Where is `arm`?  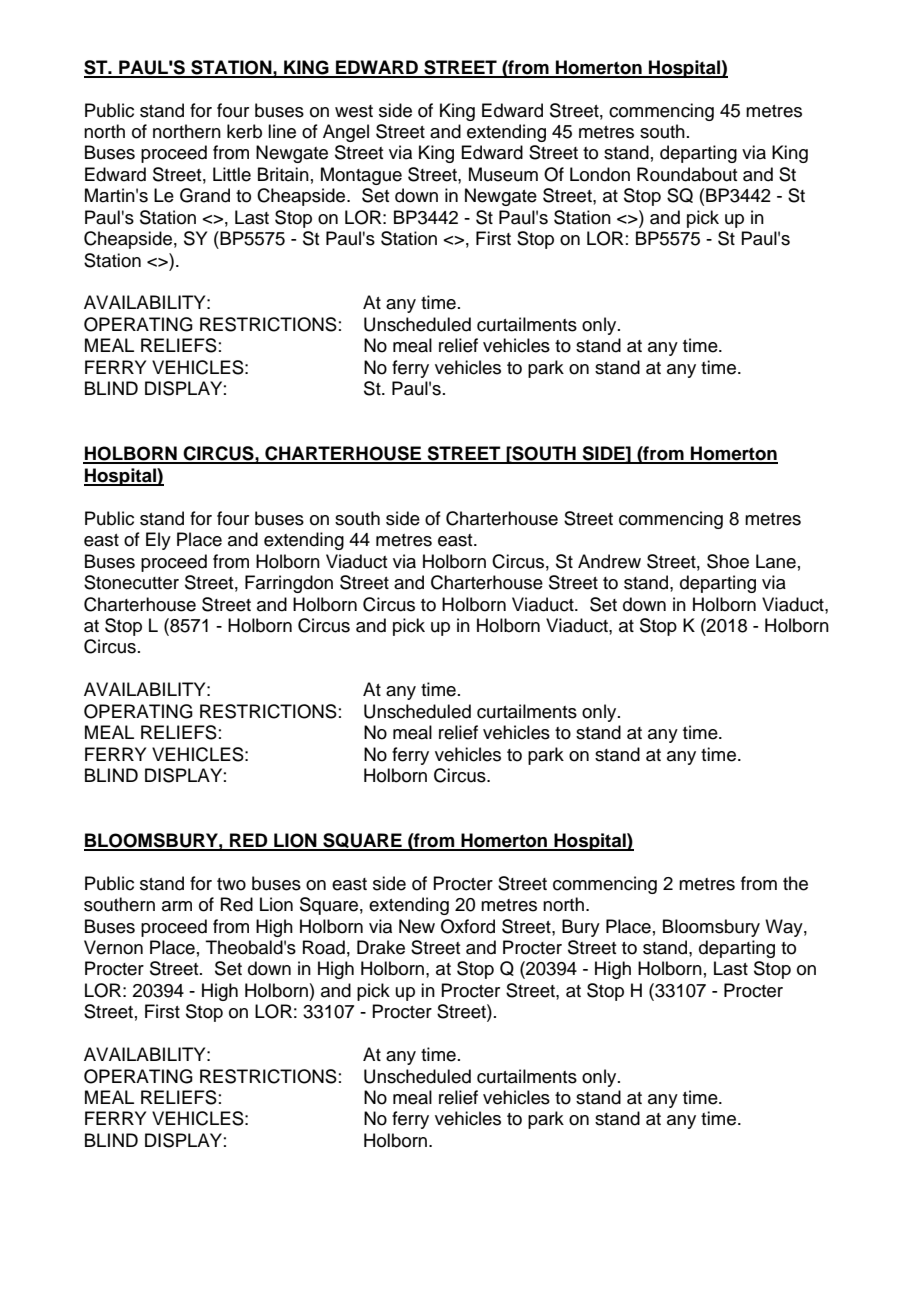 arm is located at coordinates (177, 906).
